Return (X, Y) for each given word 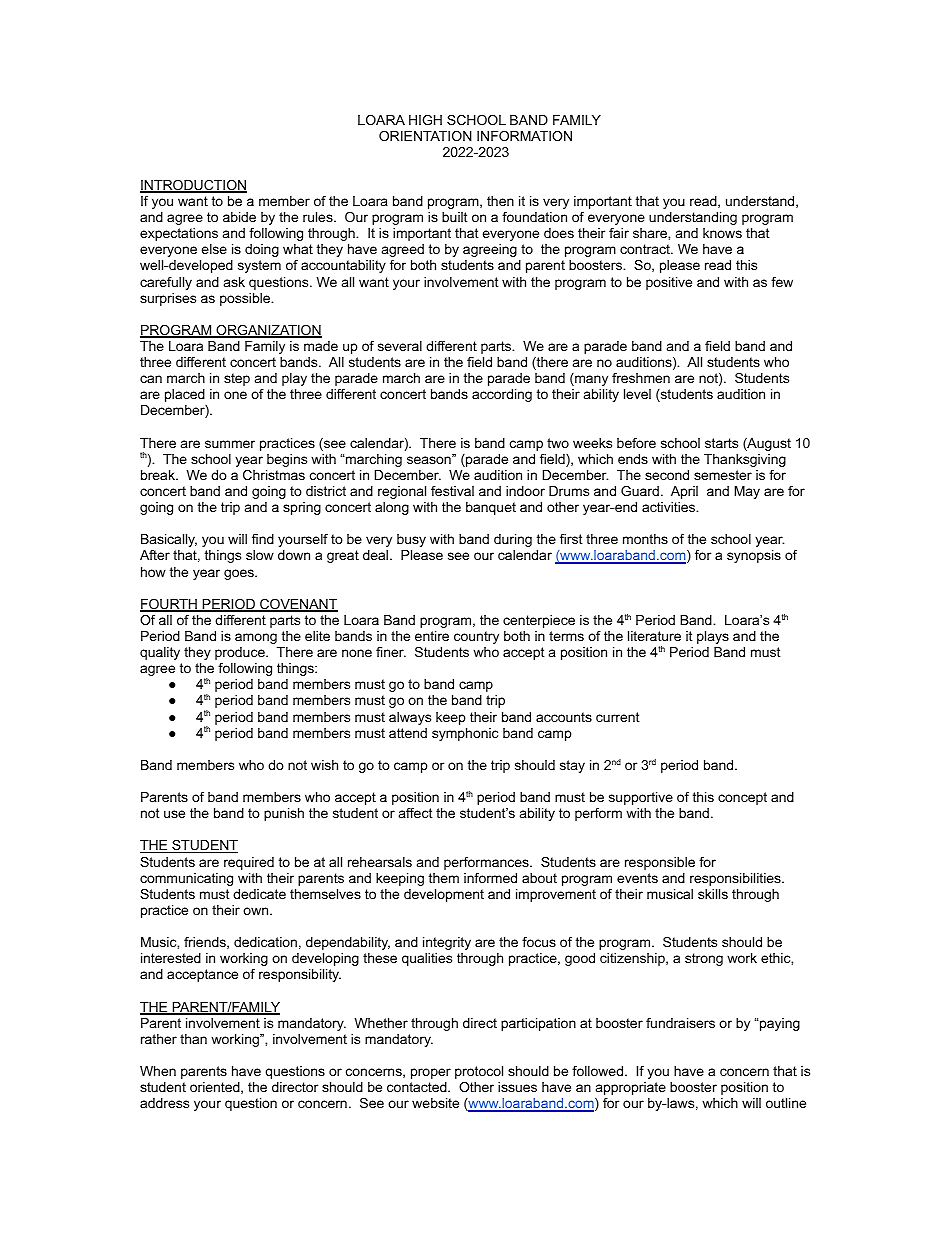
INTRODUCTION (193, 186)
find (263, 539)
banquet (491, 508)
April (684, 492)
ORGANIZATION (268, 331)
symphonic (465, 734)
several (400, 346)
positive (669, 283)
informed (490, 878)
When (158, 1071)
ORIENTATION (425, 136)
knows (722, 233)
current (618, 717)
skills (713, 894)
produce (241, 653)
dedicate (259, 894)
